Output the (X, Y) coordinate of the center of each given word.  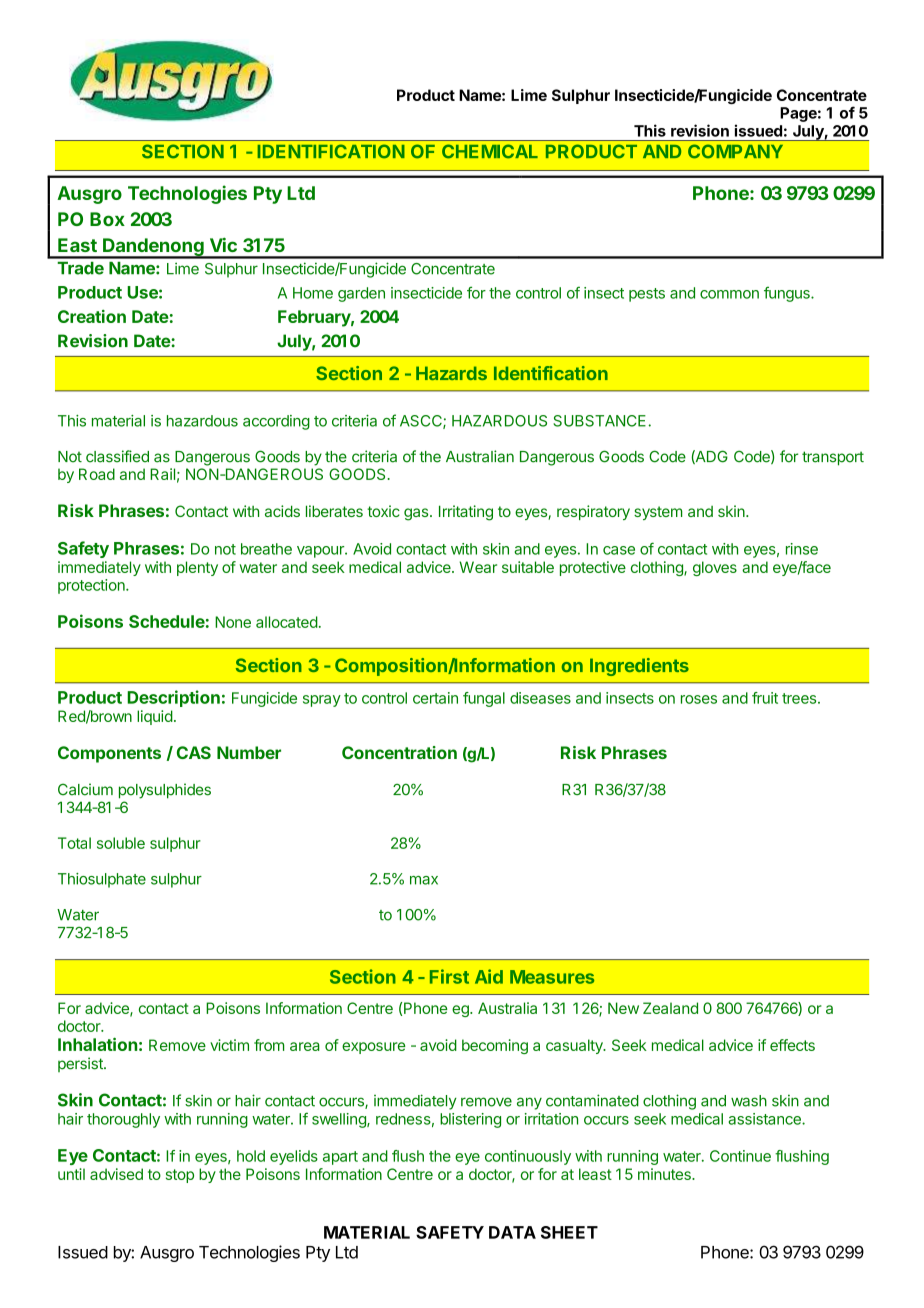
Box (107, 219)
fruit (765, 698)
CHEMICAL (490, 151)
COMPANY (735, 151)
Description (173, 698)
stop (180, 1176)
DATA (512, 1232)
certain (435, 698)
